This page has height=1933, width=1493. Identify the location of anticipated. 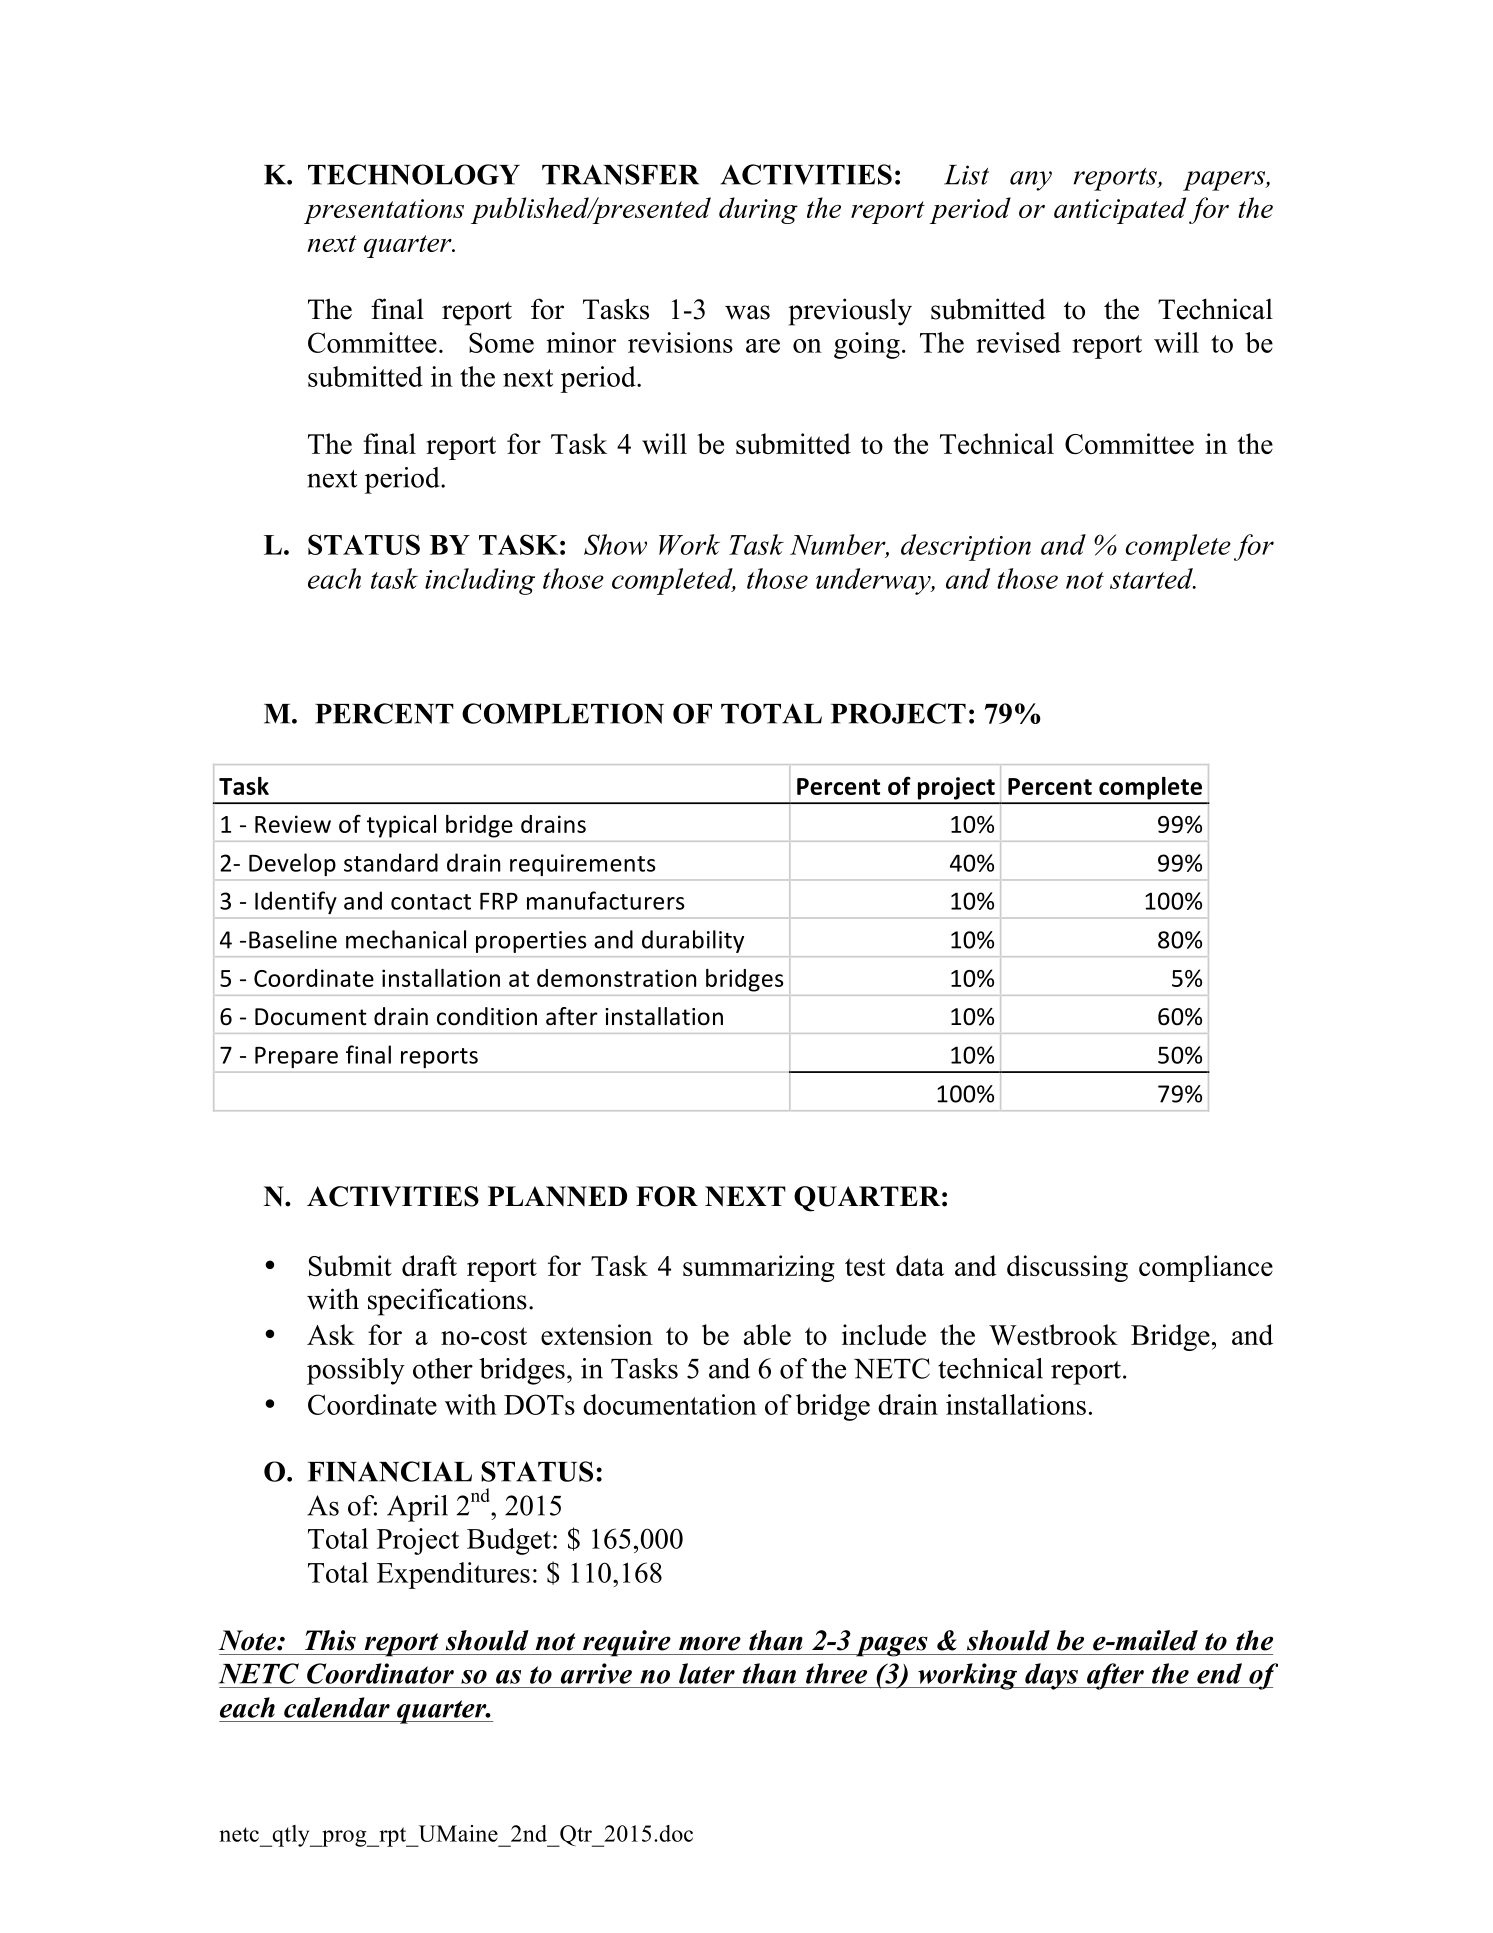
(1120, 210).
